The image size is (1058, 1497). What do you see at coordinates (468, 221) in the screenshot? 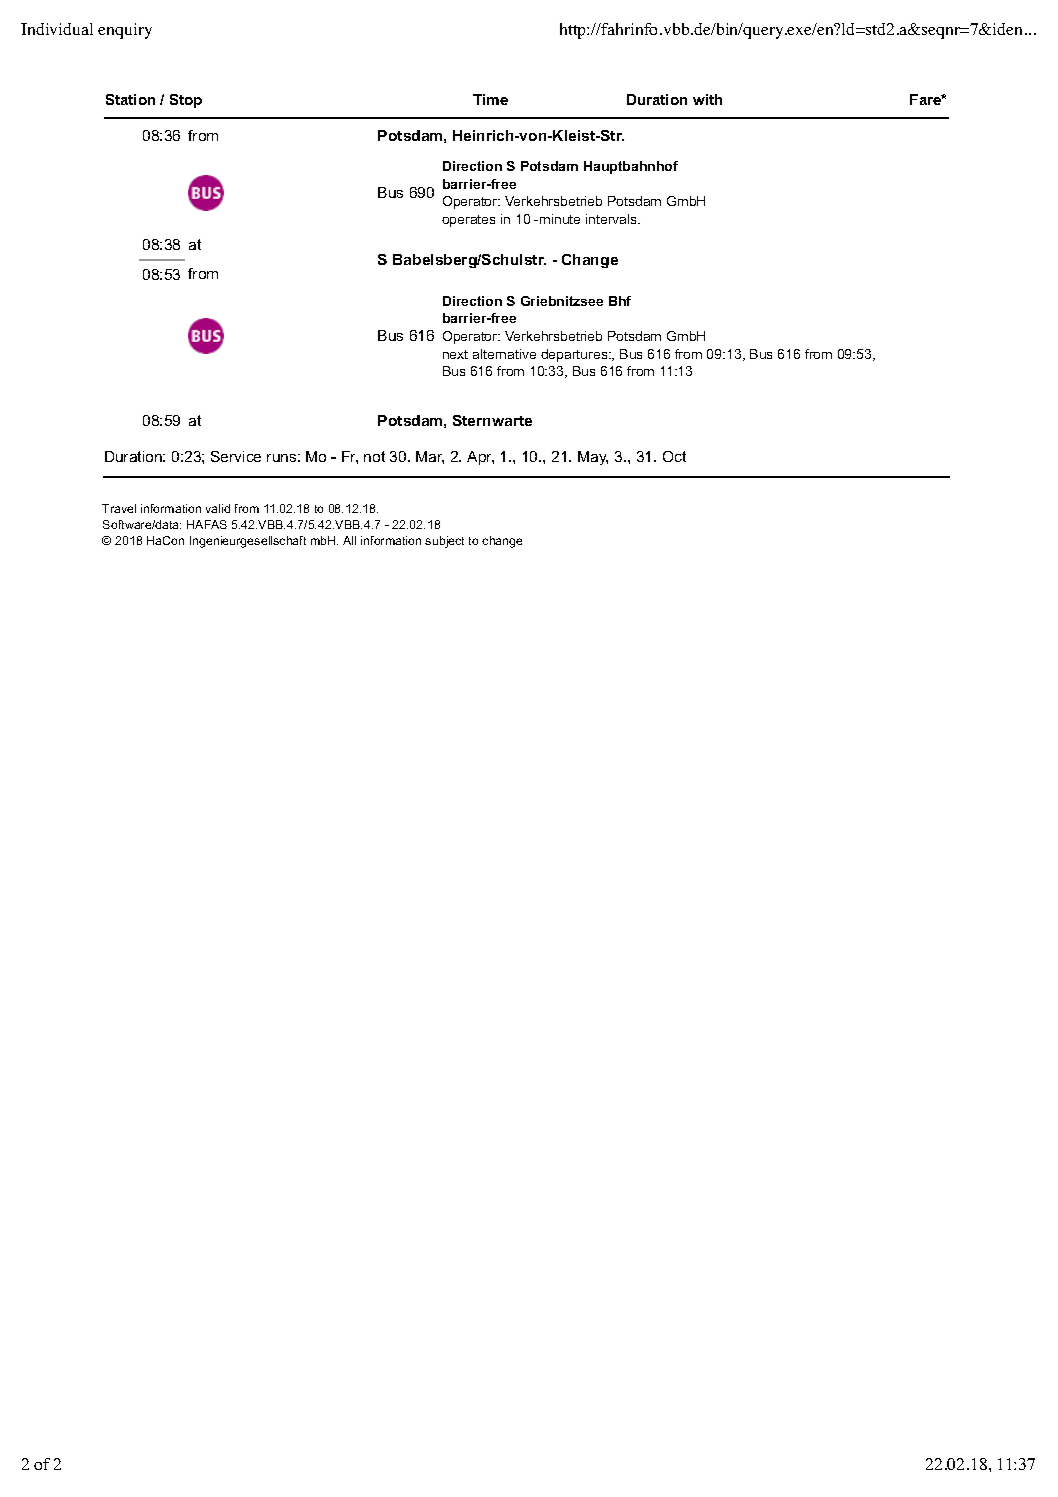
I see `operates` at bounding box center [468, 221].
